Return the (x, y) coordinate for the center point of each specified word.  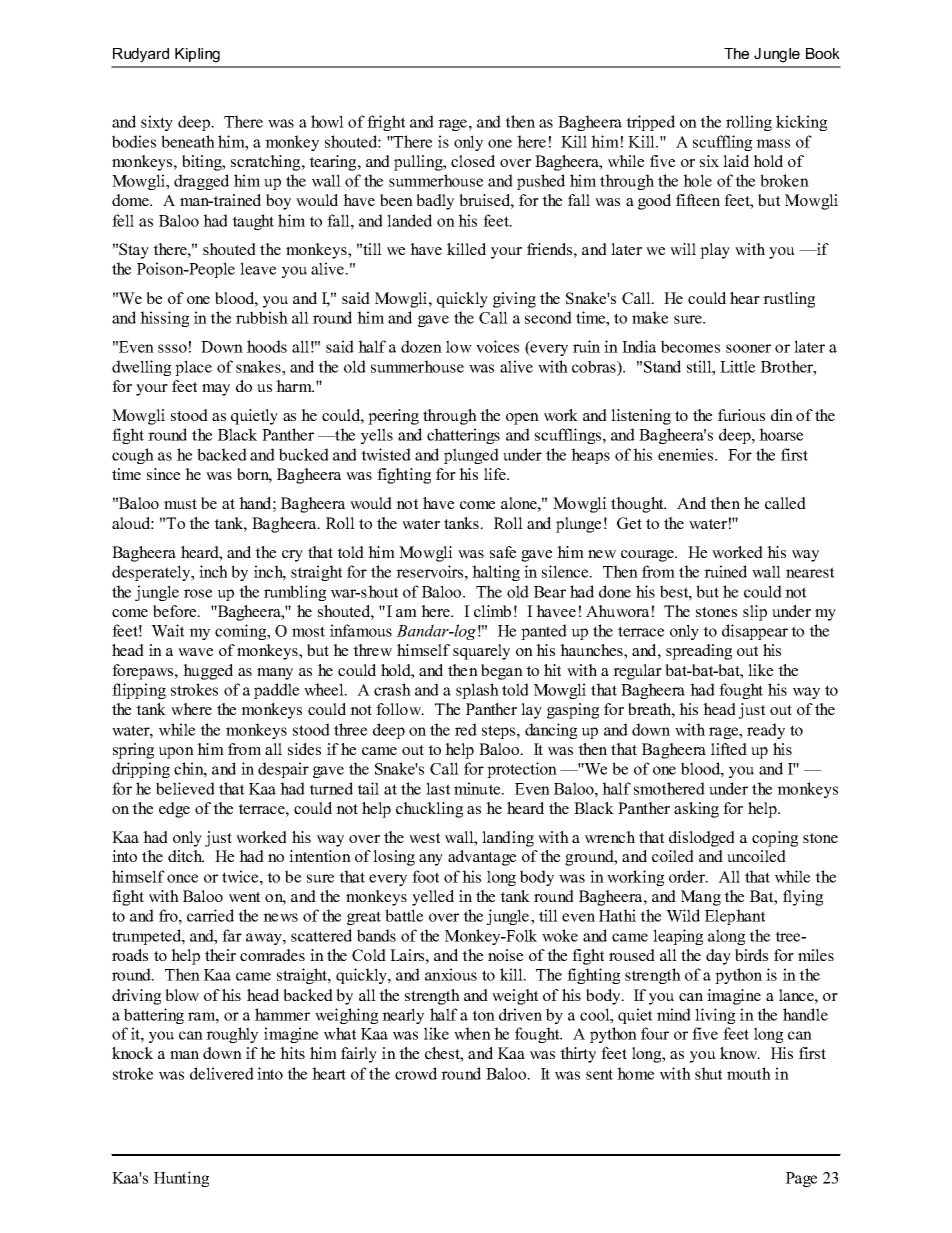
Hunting (181, 1179)
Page (801, 1179)
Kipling (197, 55)
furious (741, 415)
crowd (416, 1073)
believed (185, 788)
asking (696, 810)
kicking (801, 123)
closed (473, 161)
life (496, 474)
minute (478, 788)
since (163, 474)
